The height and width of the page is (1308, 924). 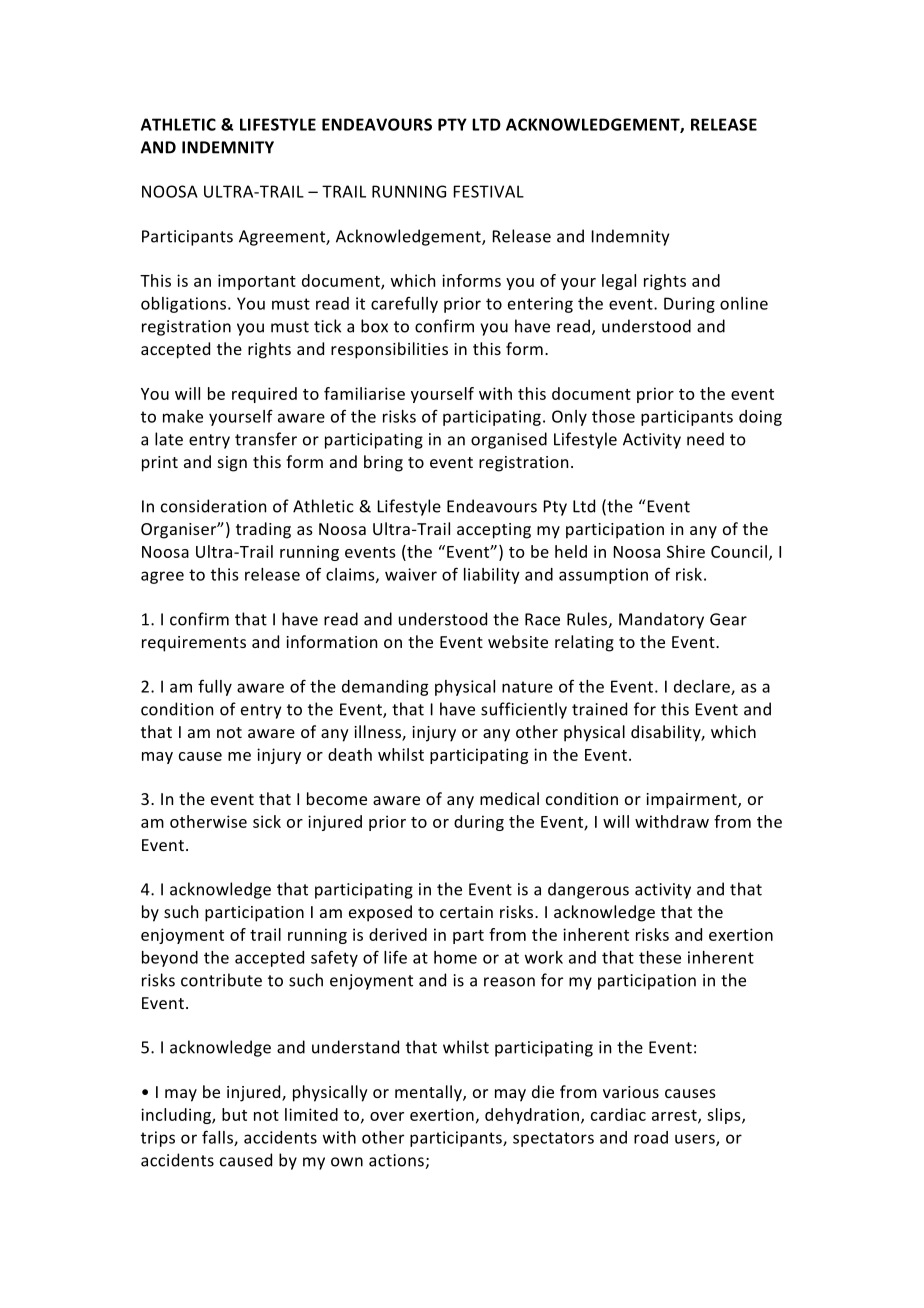 I want to click on important, so click(x=257, y=282).
